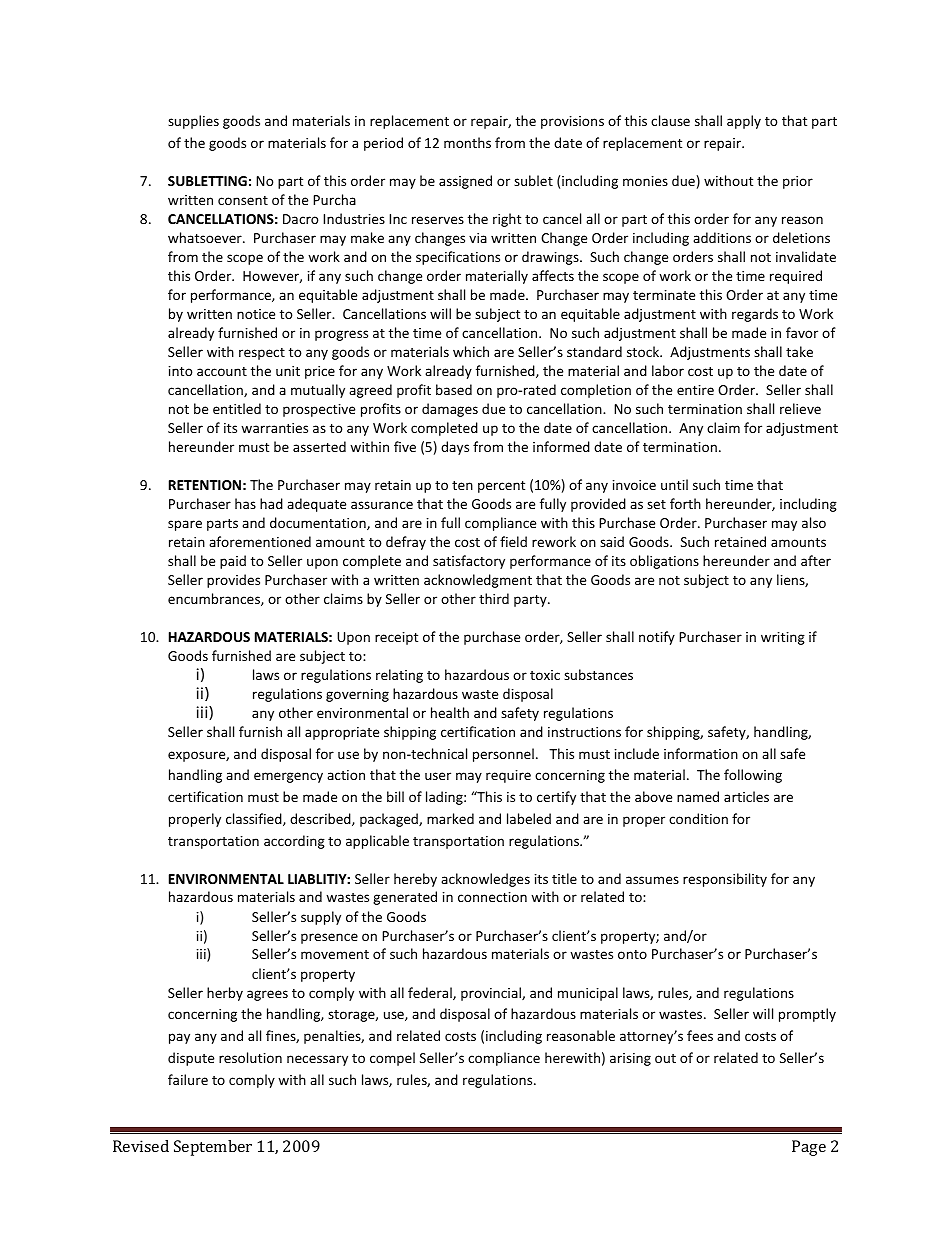  What do you see at coordinates (243, 200) in the screenshot?
I see `consent` at bounding box center [243, 200].
